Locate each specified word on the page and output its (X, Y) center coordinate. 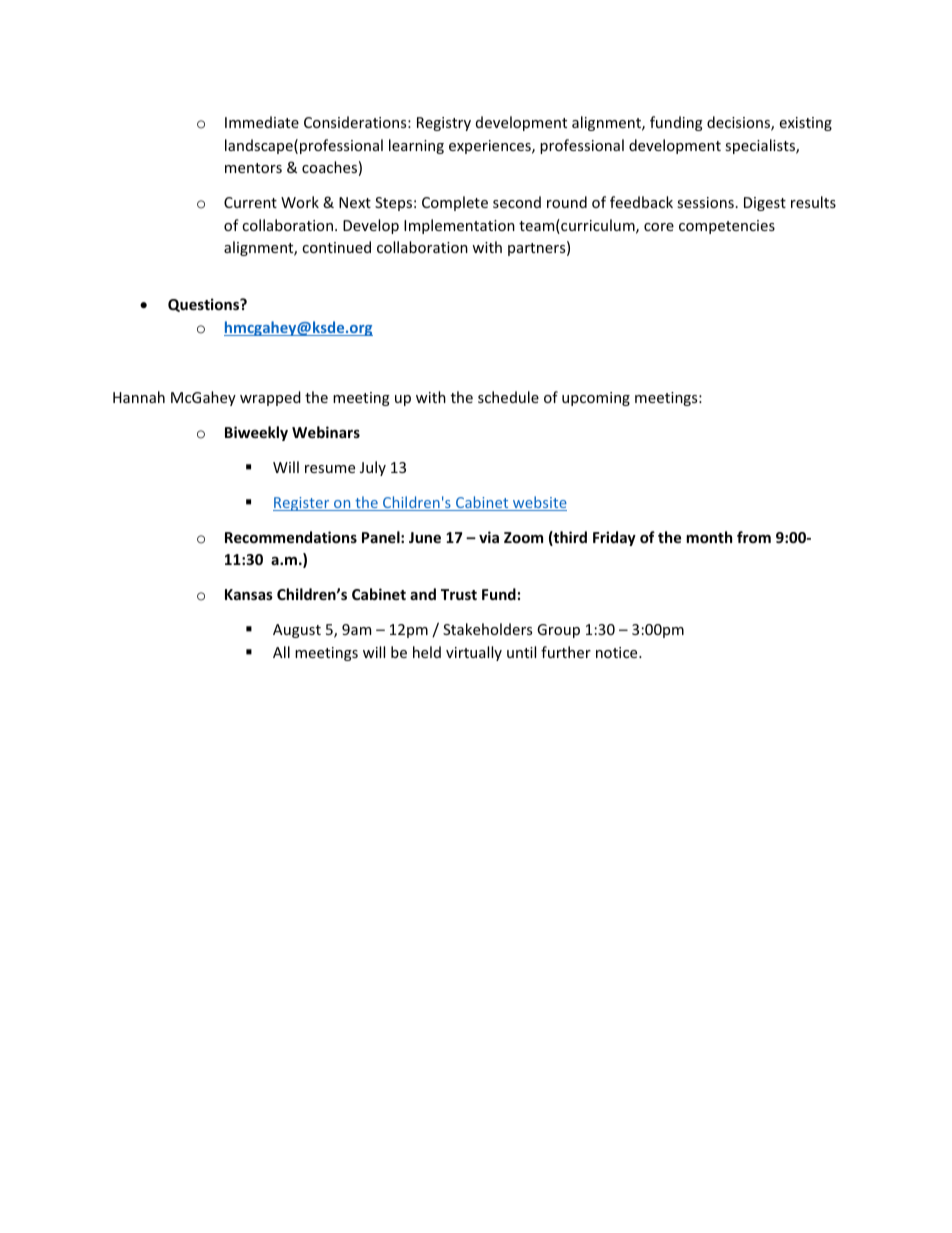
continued (336, 247)
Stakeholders (487, 629)
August (297, 631)
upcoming (596, 399)
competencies (727, 227)
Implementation (459, 226)
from (754, 537)
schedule (508, 397)
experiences (491, 147)
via (489, 537)
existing (806, 124)
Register (302, 504)
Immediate (262, 122)
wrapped (270, 398)
